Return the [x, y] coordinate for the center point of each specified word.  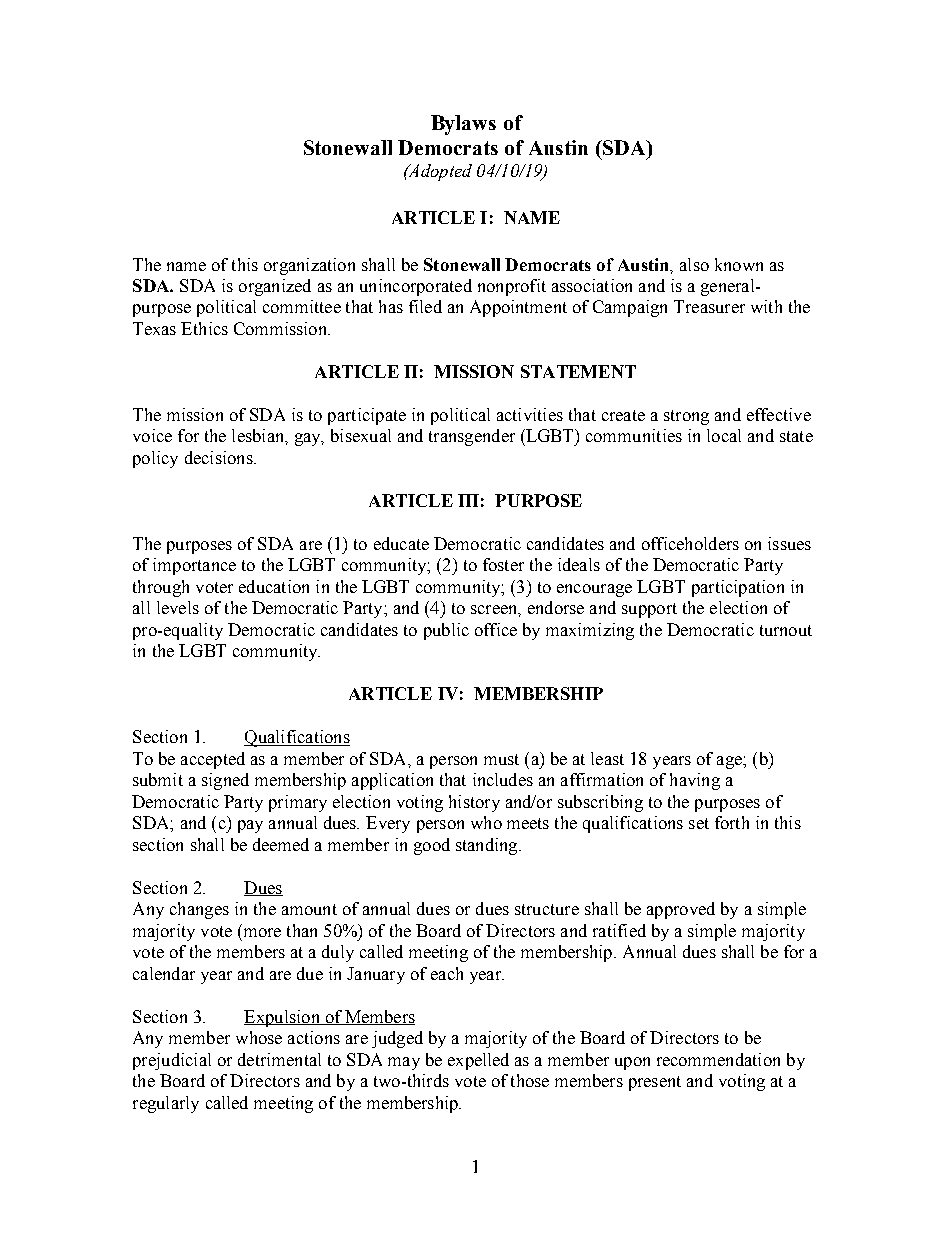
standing [488, 846]
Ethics [204, 328]
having [695, 781]
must [501, 759]
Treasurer [709, 306]
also [694, 264]
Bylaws [463, 125]
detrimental [279, 1059]
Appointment [518, 308]
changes [199, 910]
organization [309, 266]
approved [681, 910]
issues [789, 543]
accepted [213, 760]
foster [503, 564]
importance [194, 566]
